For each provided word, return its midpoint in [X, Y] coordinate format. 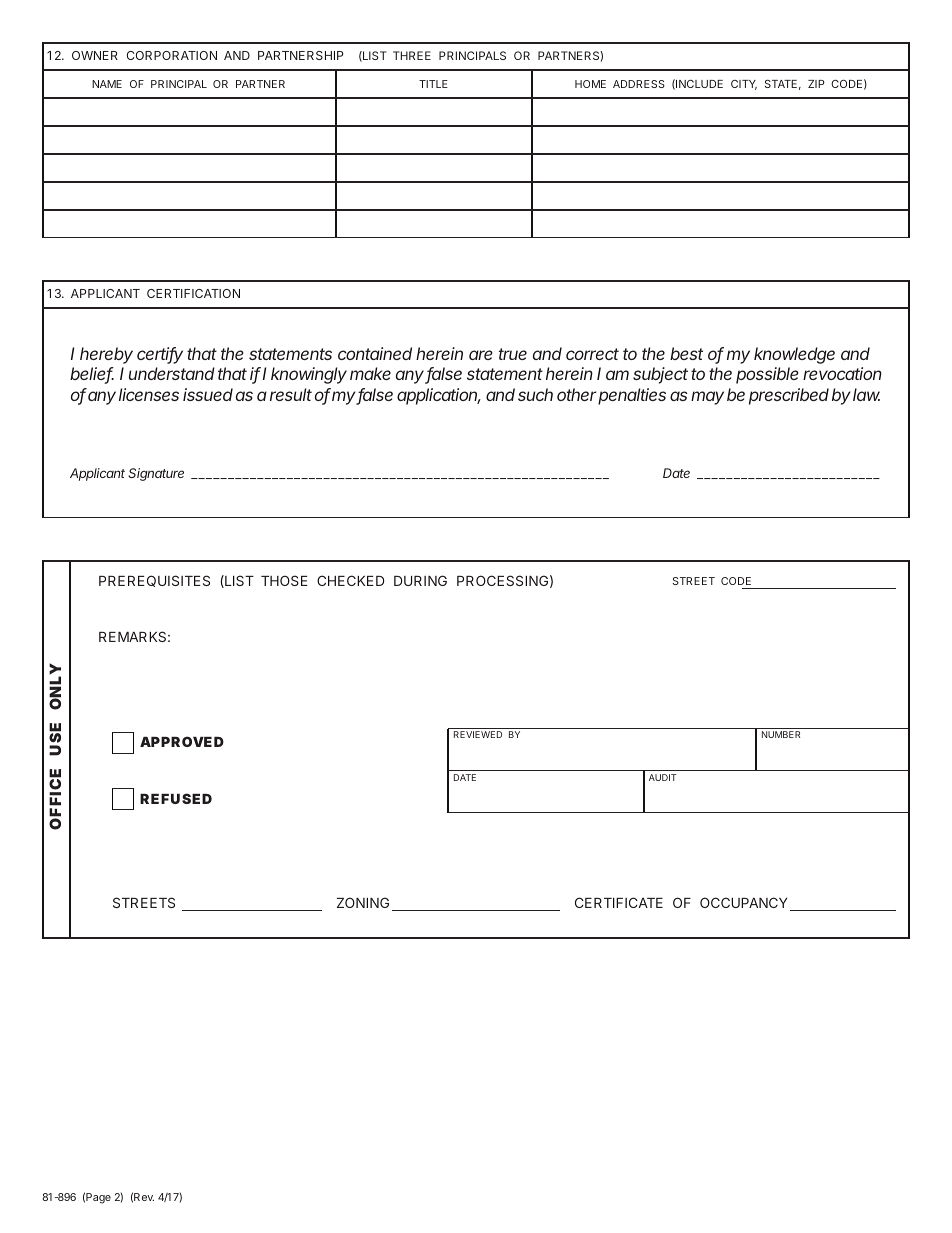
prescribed [789, 396]
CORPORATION [172, 55]
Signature [156, 474]
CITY [744, 85]
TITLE [433, 84]
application [439, 396]
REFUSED [176, 798]
